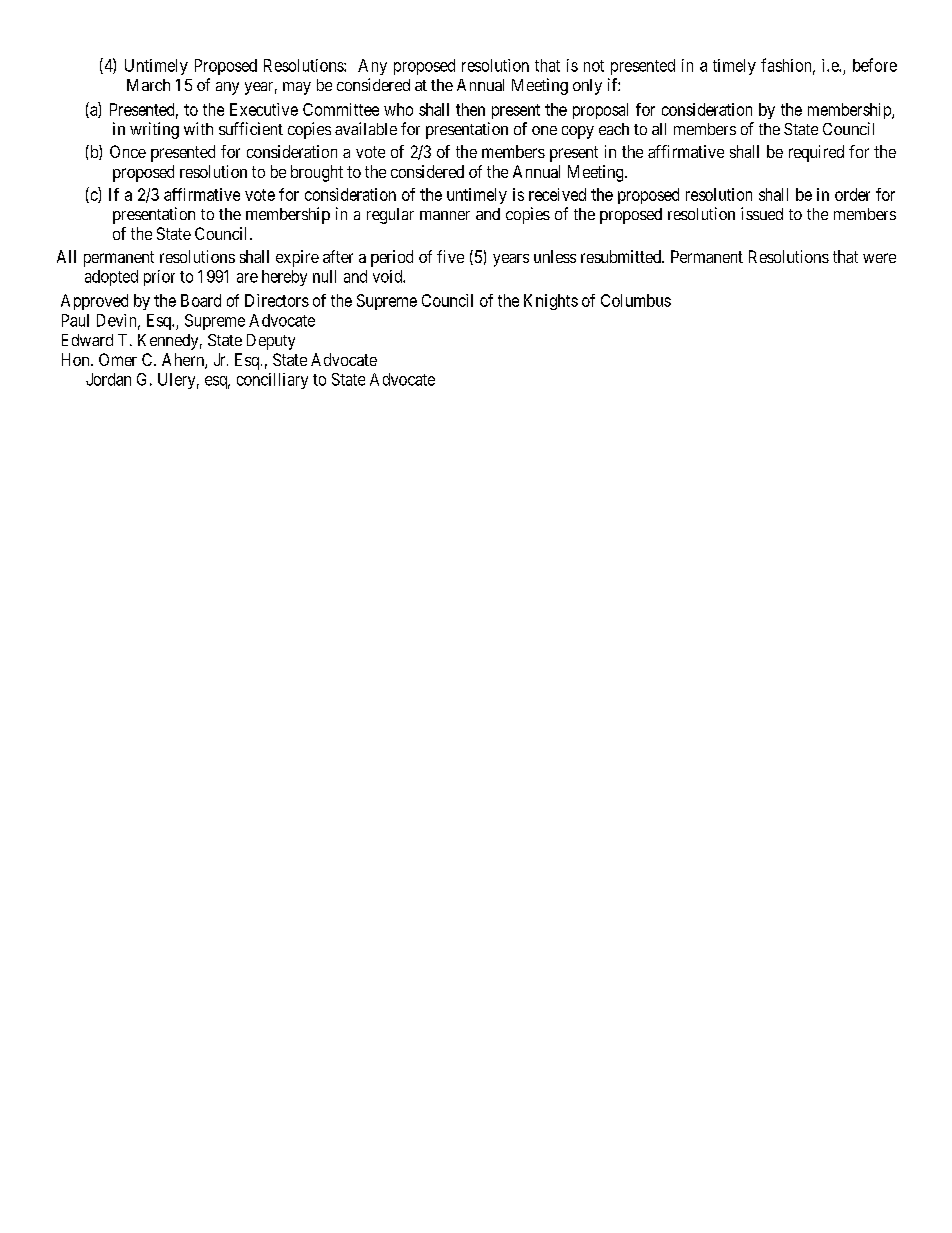  I want to click on before, so click(875, 65).
